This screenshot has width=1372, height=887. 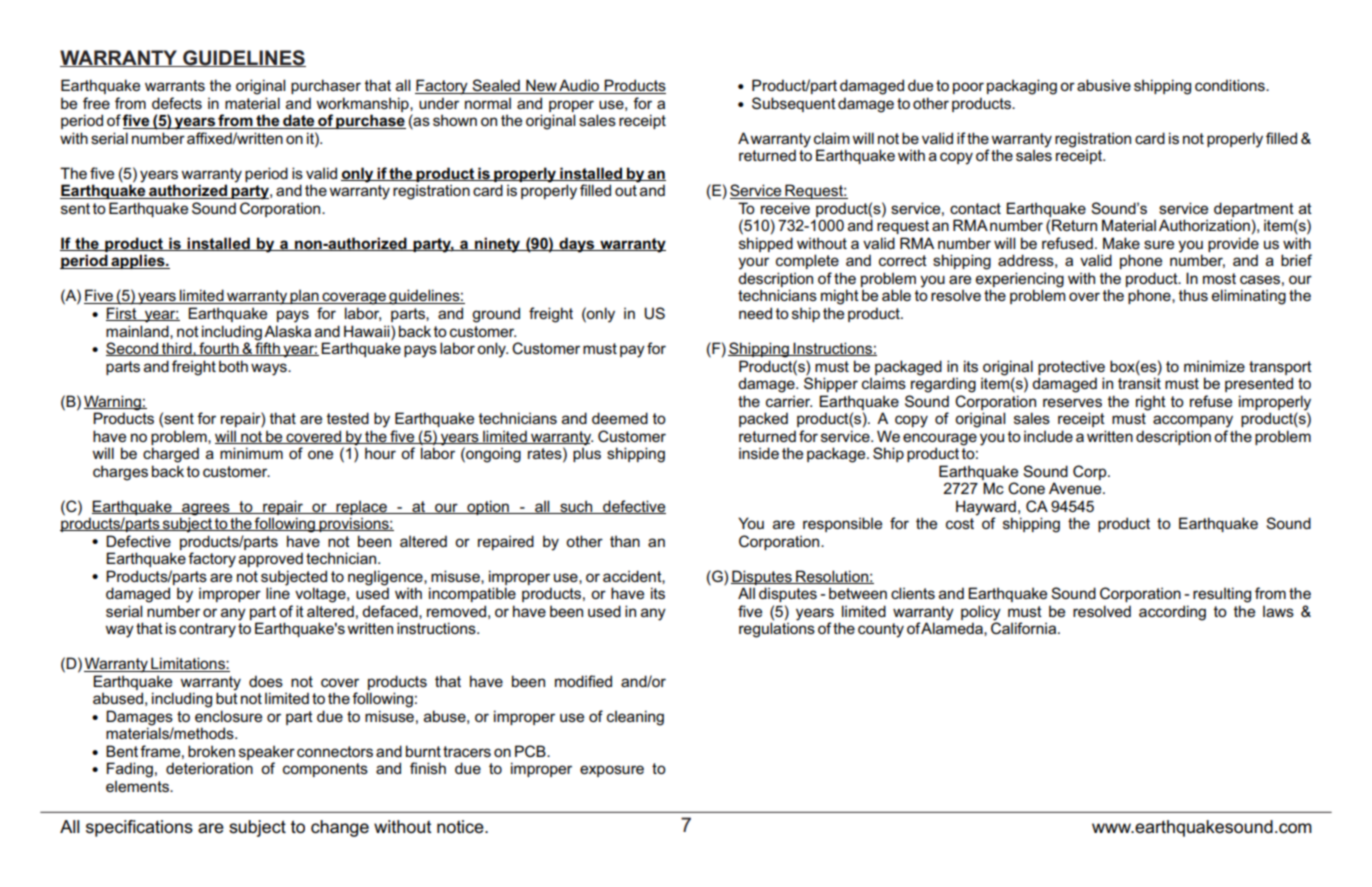 What do you see at coordinates (304, 296) in the screenshot?
I see `plan` at bounding box center [304, 296].
